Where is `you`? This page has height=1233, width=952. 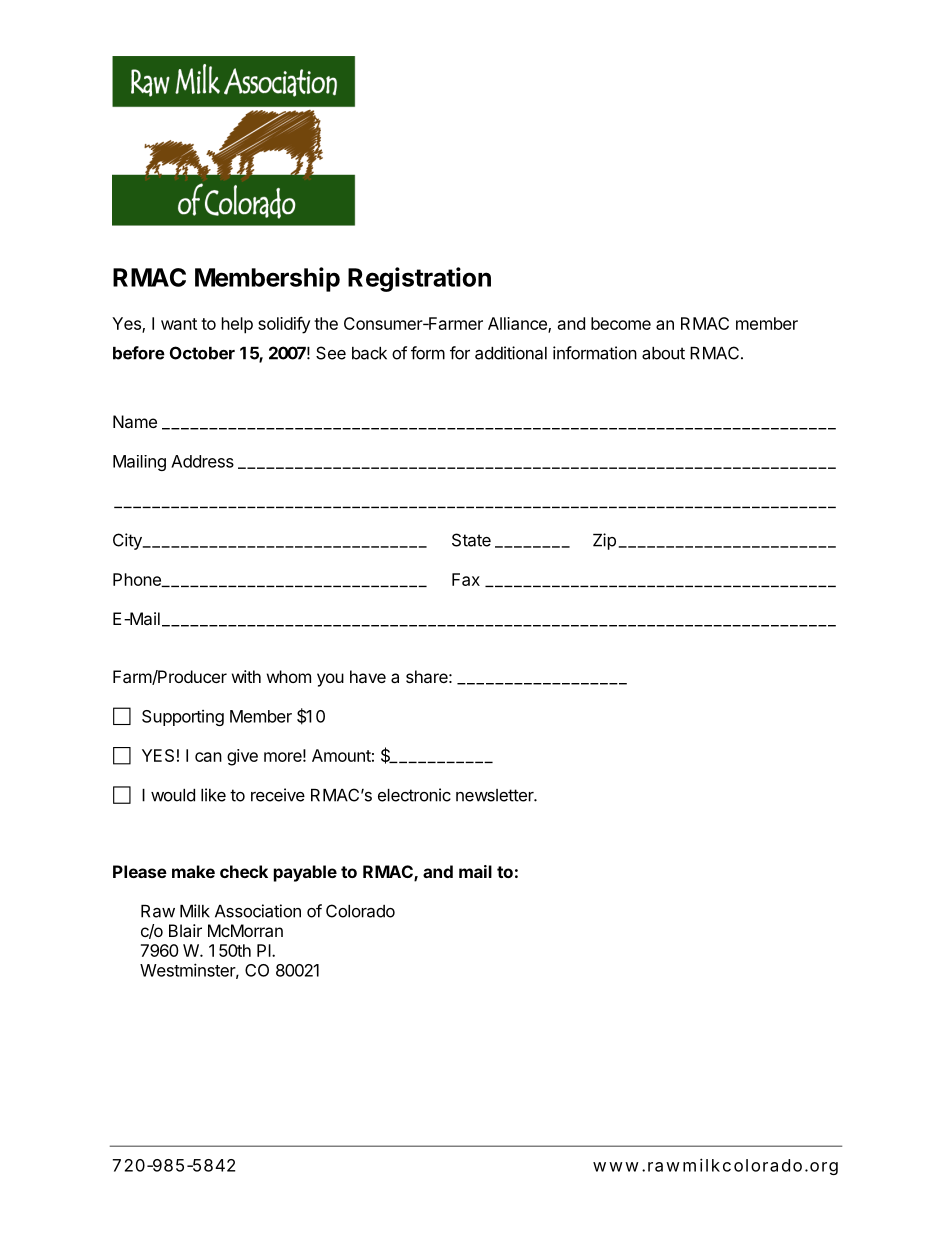
you is located at coordinates (330, 680).
